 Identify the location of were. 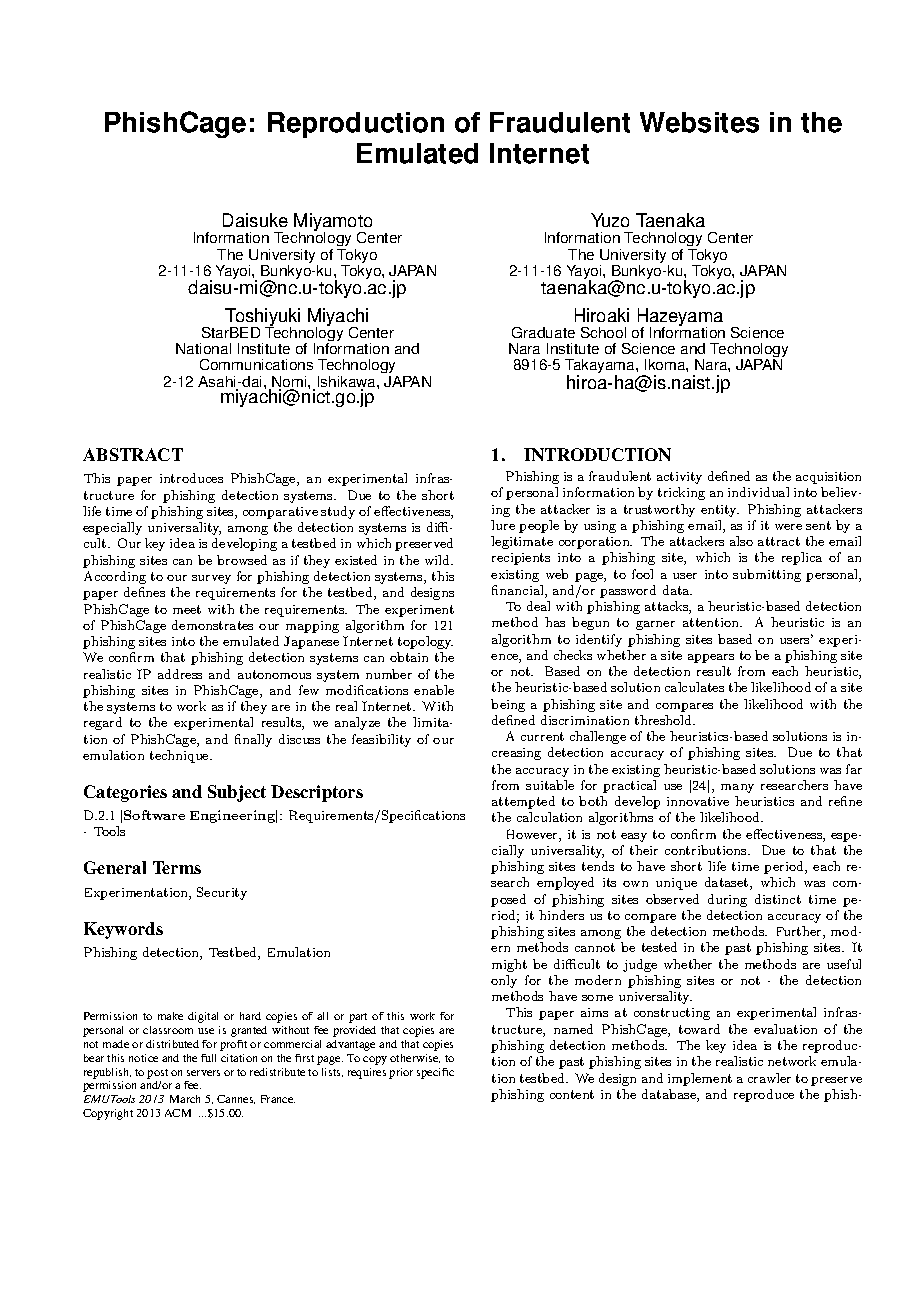
(788, 527).
